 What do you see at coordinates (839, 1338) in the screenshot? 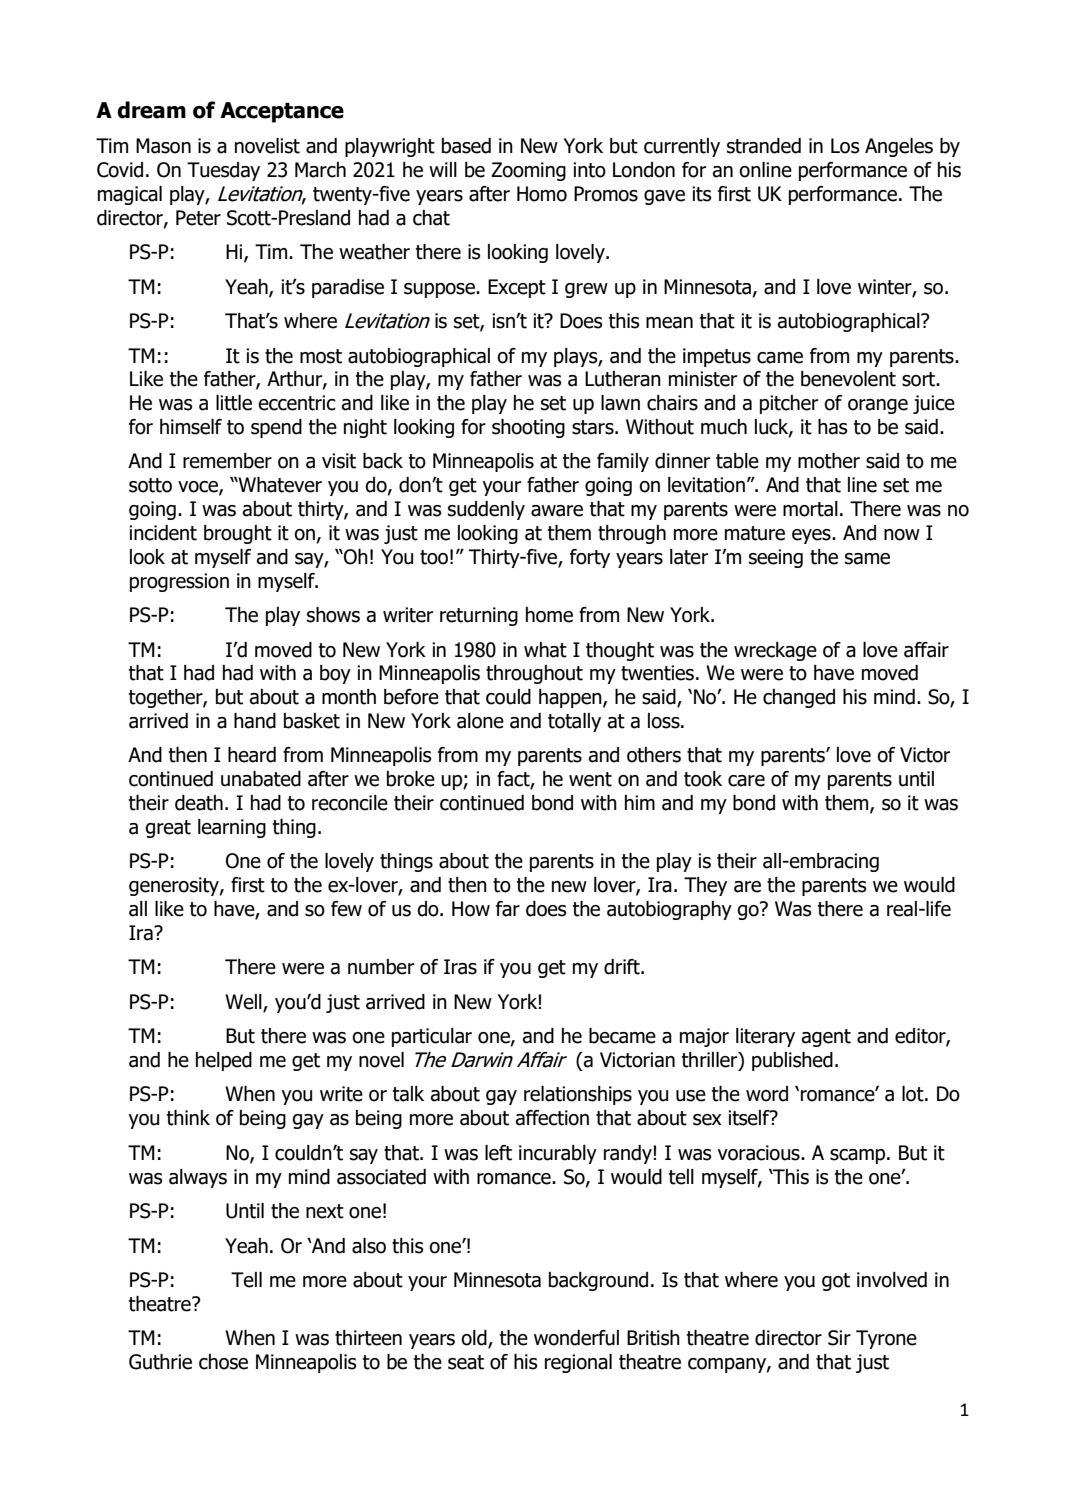
I see `Sir` at bounding box center [839, 1338].
